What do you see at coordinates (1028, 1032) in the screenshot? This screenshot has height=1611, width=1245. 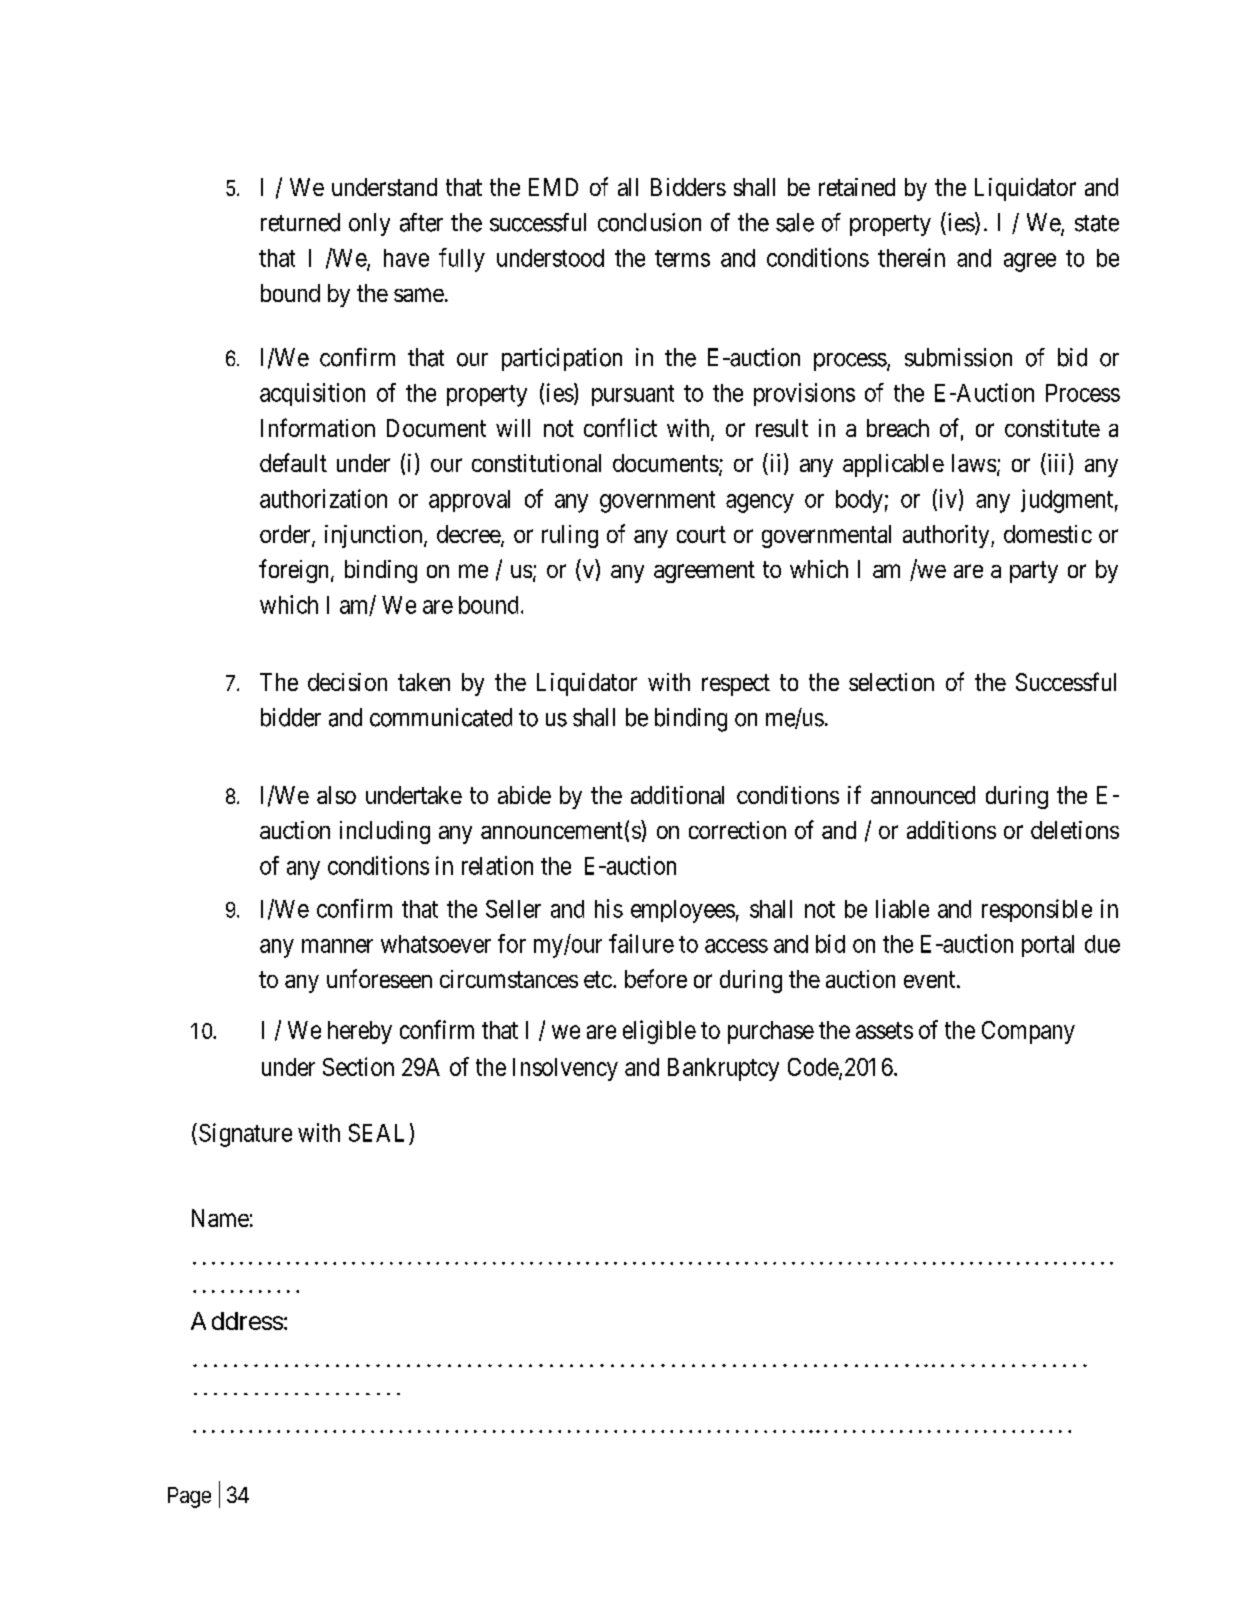 I see `Company` at bounding box center [1028, 1032].
